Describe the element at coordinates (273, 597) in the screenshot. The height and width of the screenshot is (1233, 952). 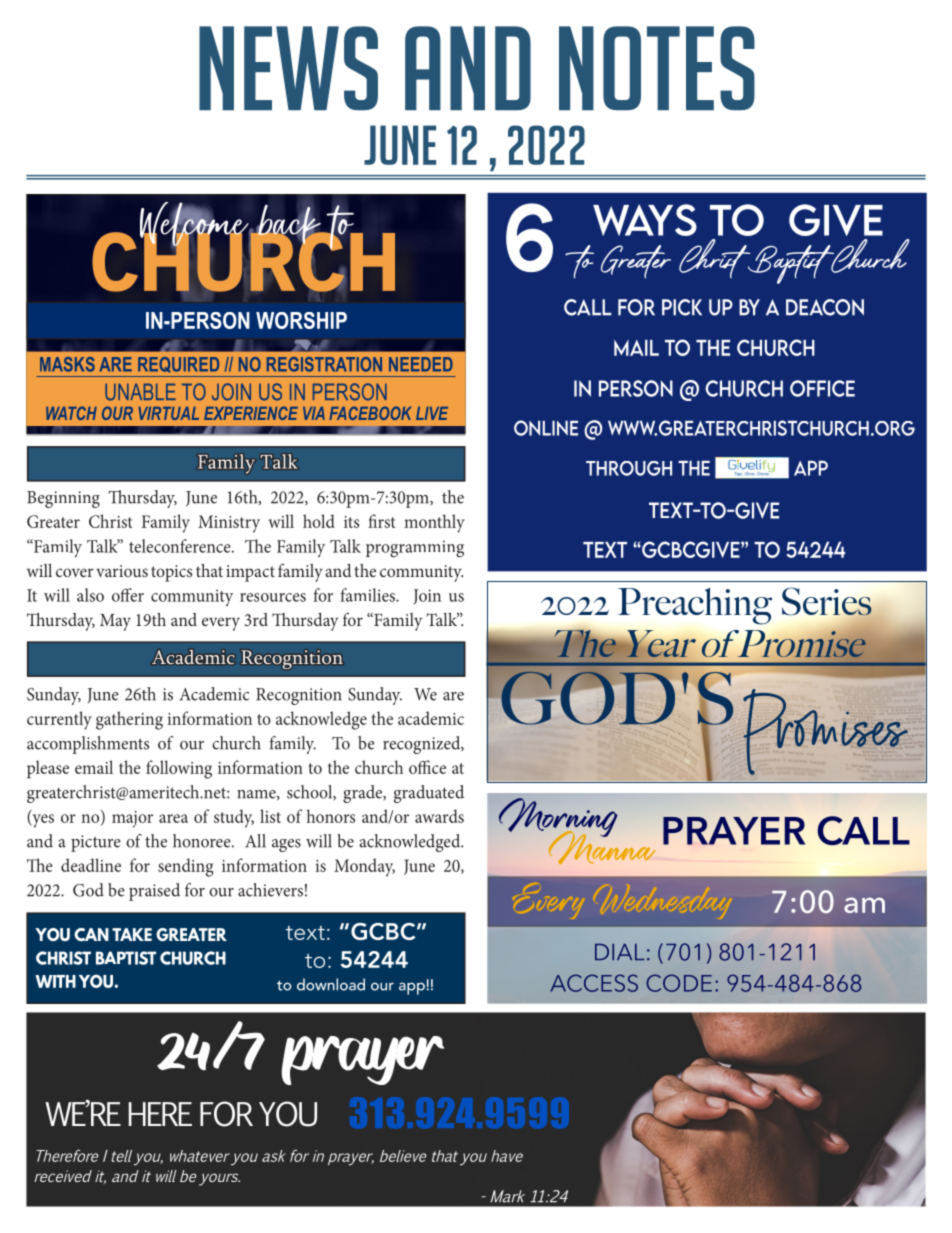
I see `resources` at that location.
